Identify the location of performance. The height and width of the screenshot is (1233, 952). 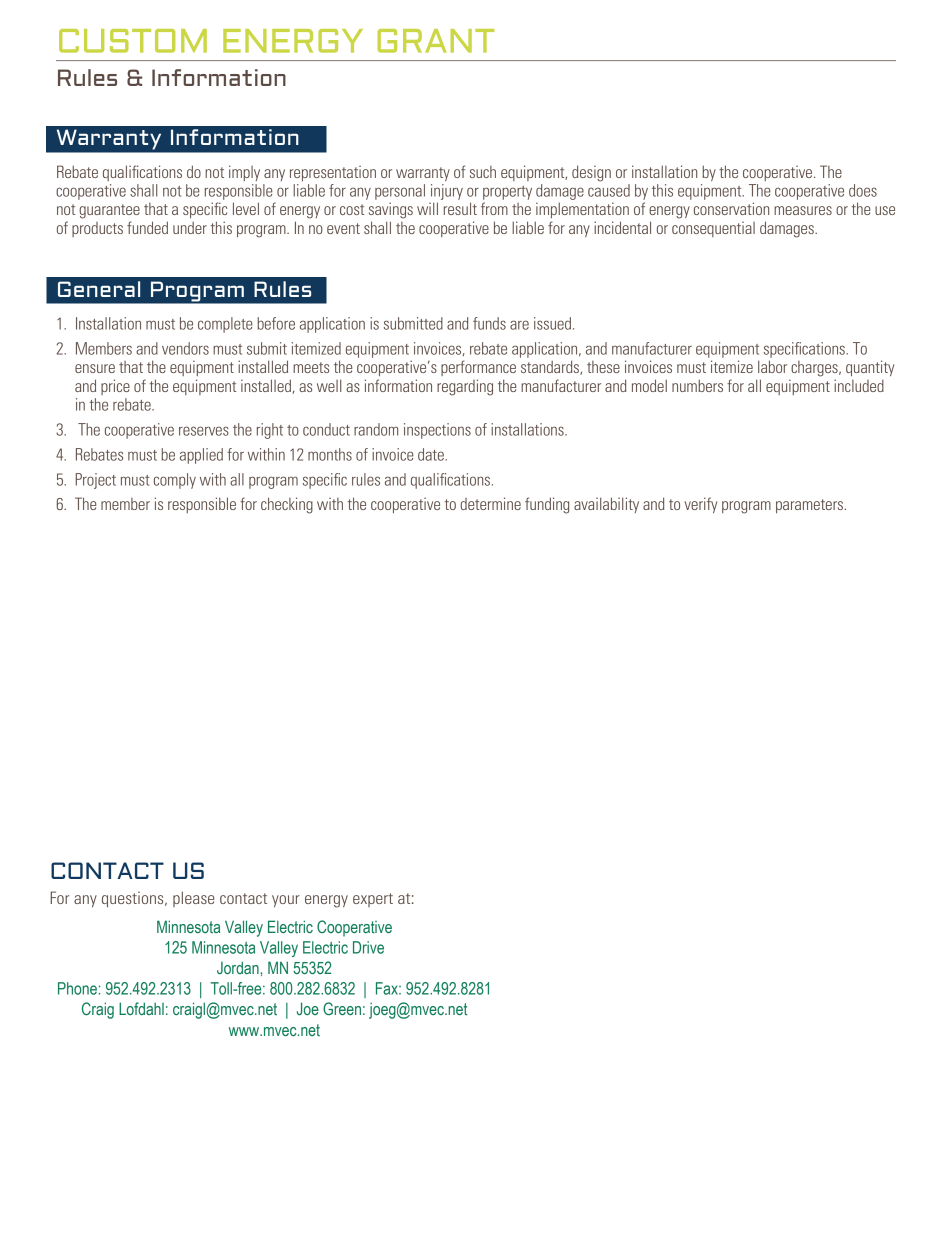
(478, 368).
